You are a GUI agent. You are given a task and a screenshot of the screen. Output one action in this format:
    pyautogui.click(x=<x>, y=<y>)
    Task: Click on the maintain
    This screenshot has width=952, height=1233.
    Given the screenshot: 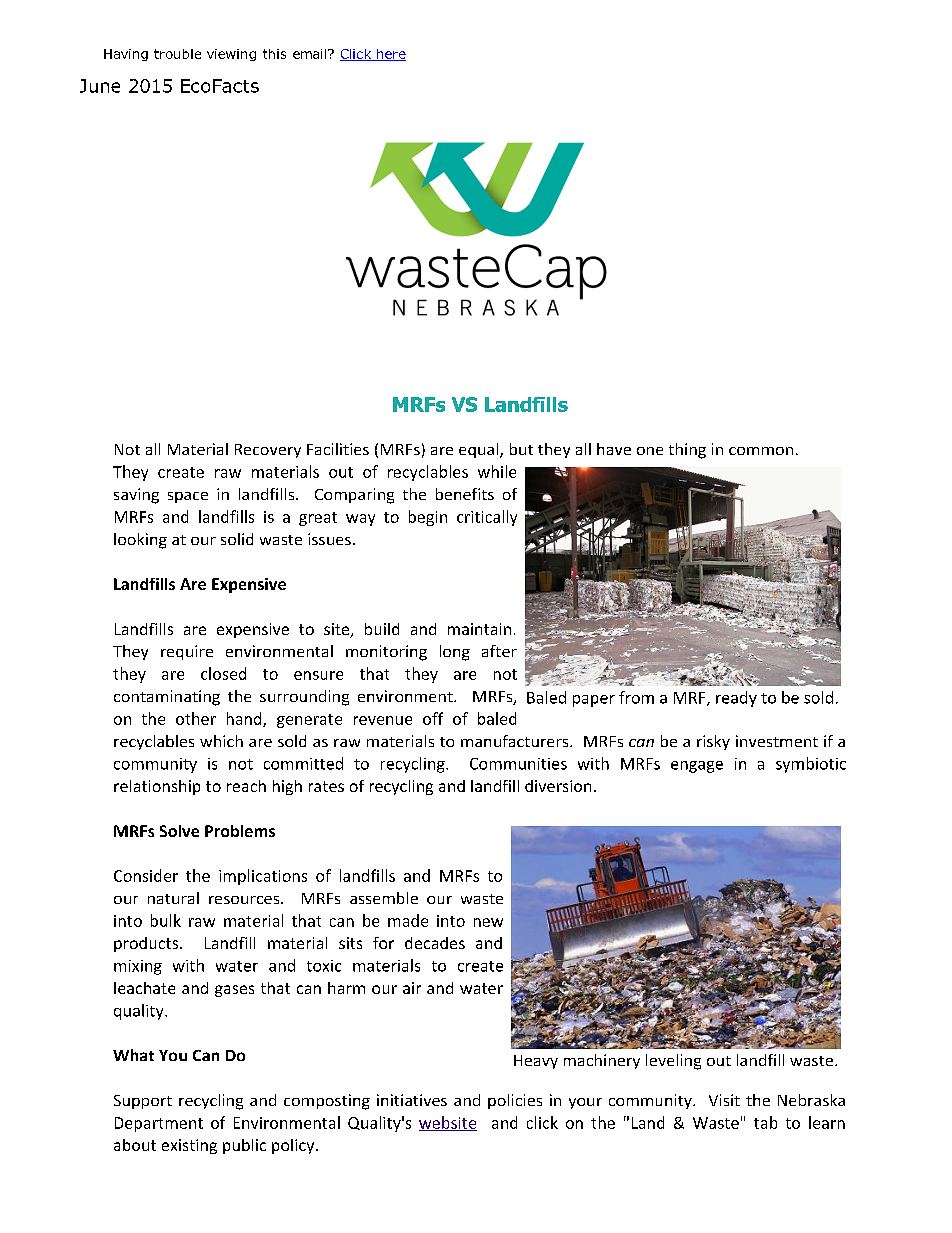 What is the action you would take?
    pyautogui.click(x=479, y=629)
